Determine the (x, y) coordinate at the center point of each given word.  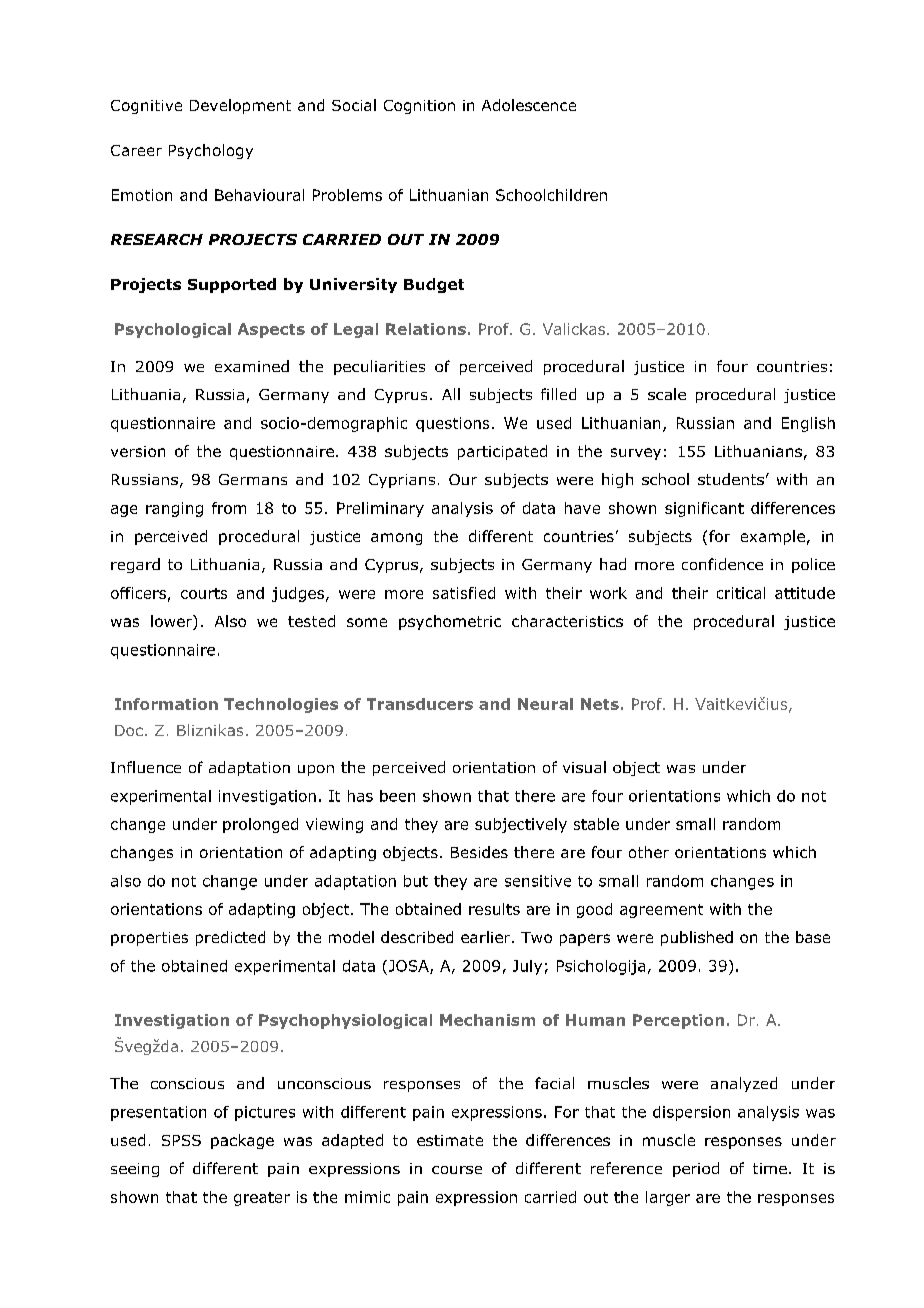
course (457, 1170)
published (697, 938)
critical (741, 593)
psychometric (450, 622)
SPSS (181, 1140)
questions (452, 424)
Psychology (211, 151)
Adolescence (529, 105)
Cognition (419, 107)
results (494, 909)
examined (252, 366)
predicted (230, 938)
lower (172, 622)
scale (667, 394)
